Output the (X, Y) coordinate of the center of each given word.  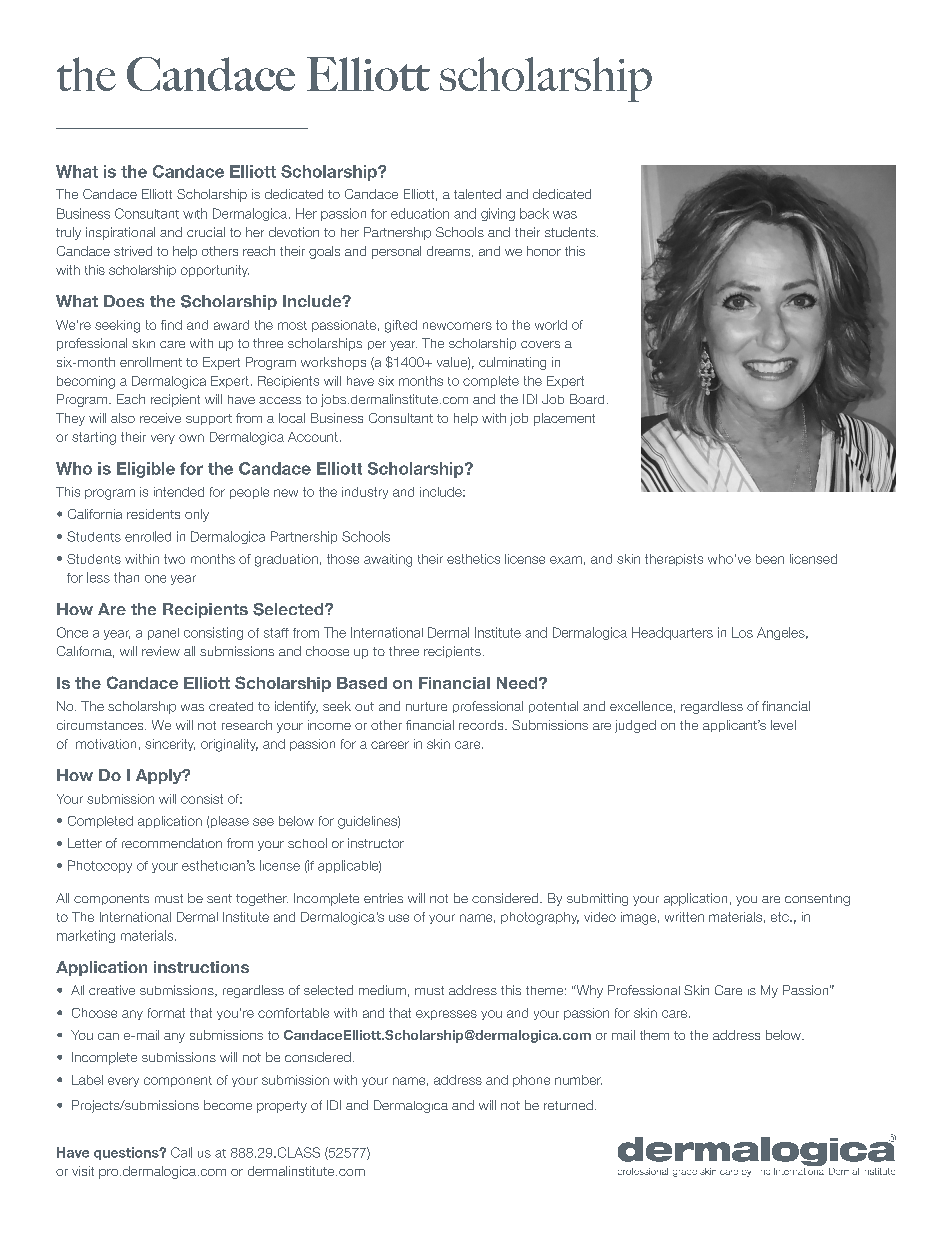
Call (181, 1152)
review (161, 651)
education (420, 213)
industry (365, 493)
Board (587, 399)
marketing (86, 936)
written (684, 917)
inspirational (120, 233)
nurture (426, 706)
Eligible (146, 470)
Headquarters (672, 633)
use (399, 918)
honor (544, 251)
